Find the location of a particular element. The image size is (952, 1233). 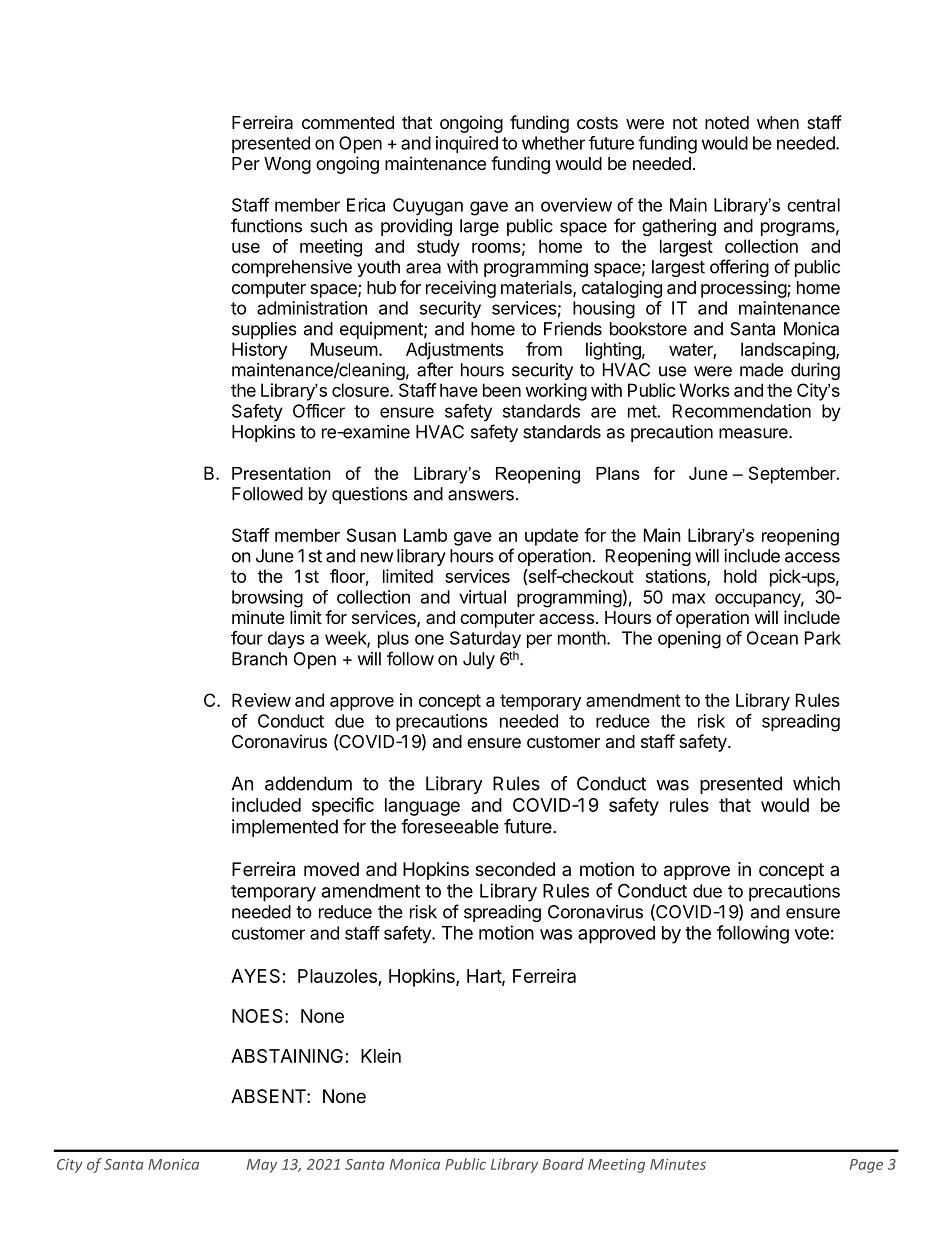

vote is located at coordinates (811, 933).
